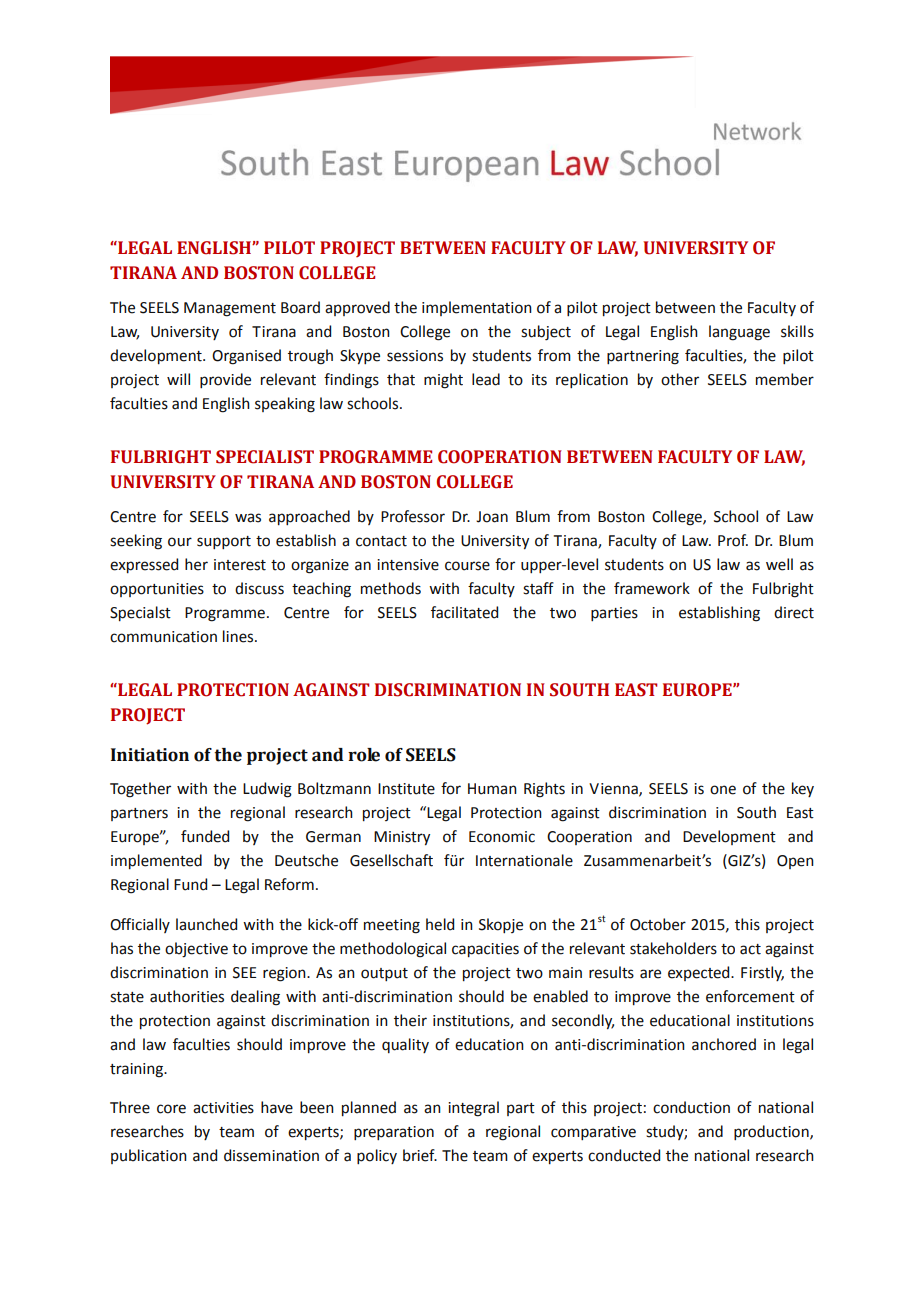 The image size is (924, 1308). Describe the element at coordinates (223, 1108) in the page. I see `activities` at that location.
